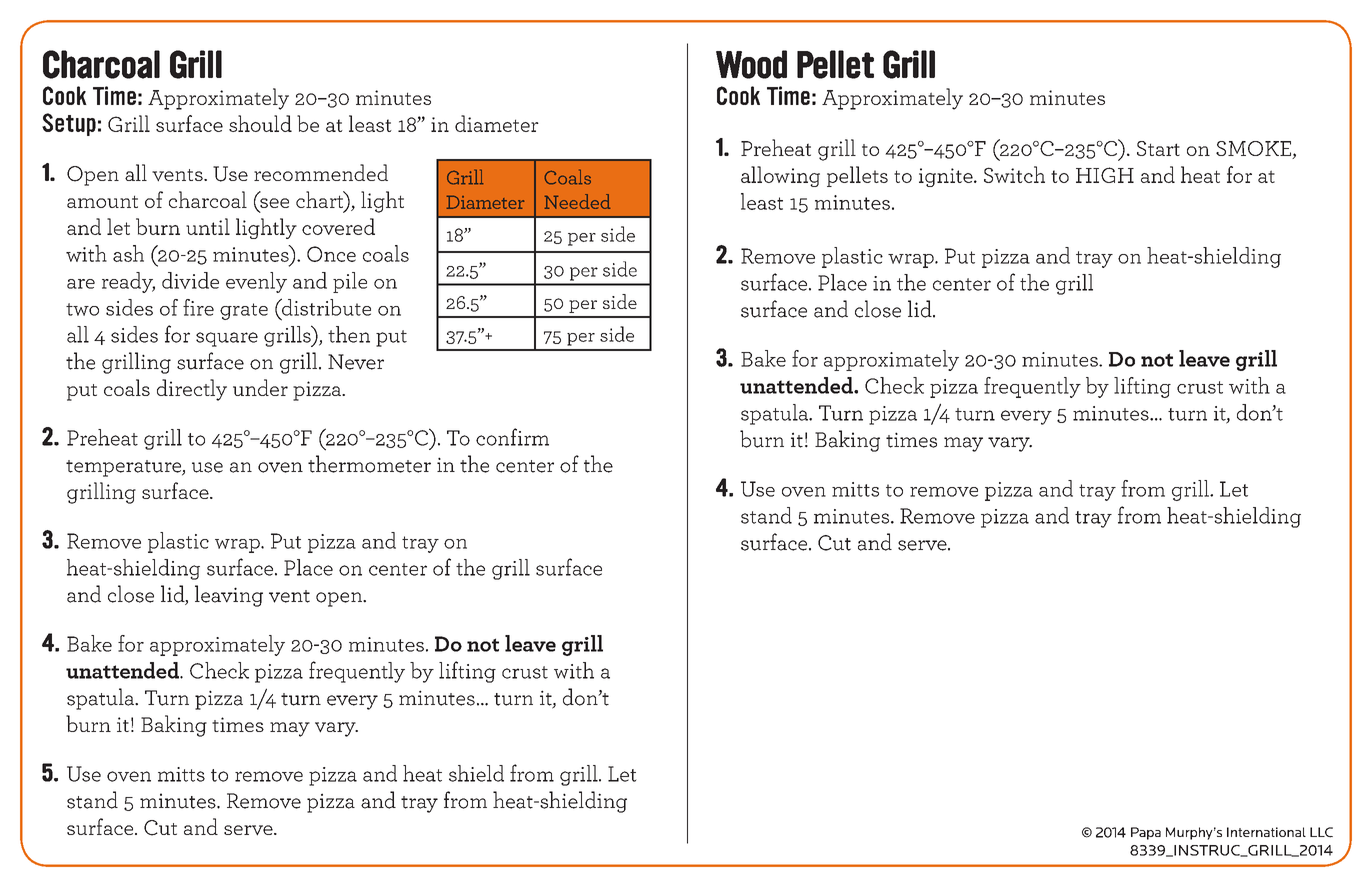 The image size is (1372, 887). I want to click on should, so click(260, 123).
